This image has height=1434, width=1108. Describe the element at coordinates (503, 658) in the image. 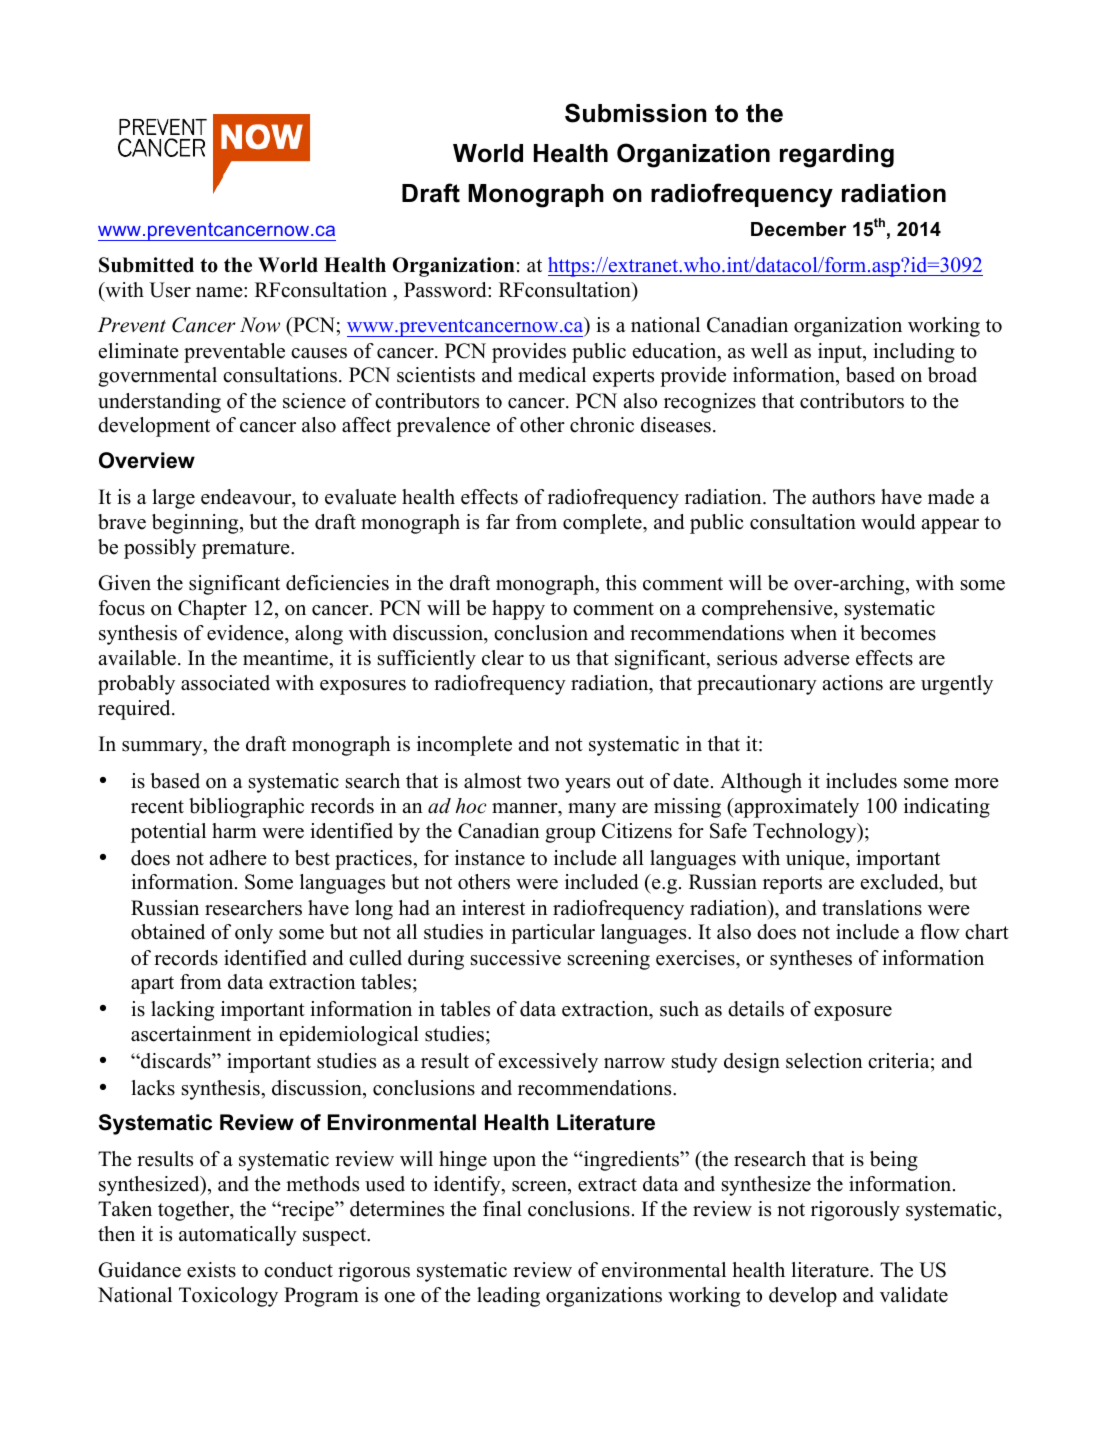

I see `clear` at that location.
